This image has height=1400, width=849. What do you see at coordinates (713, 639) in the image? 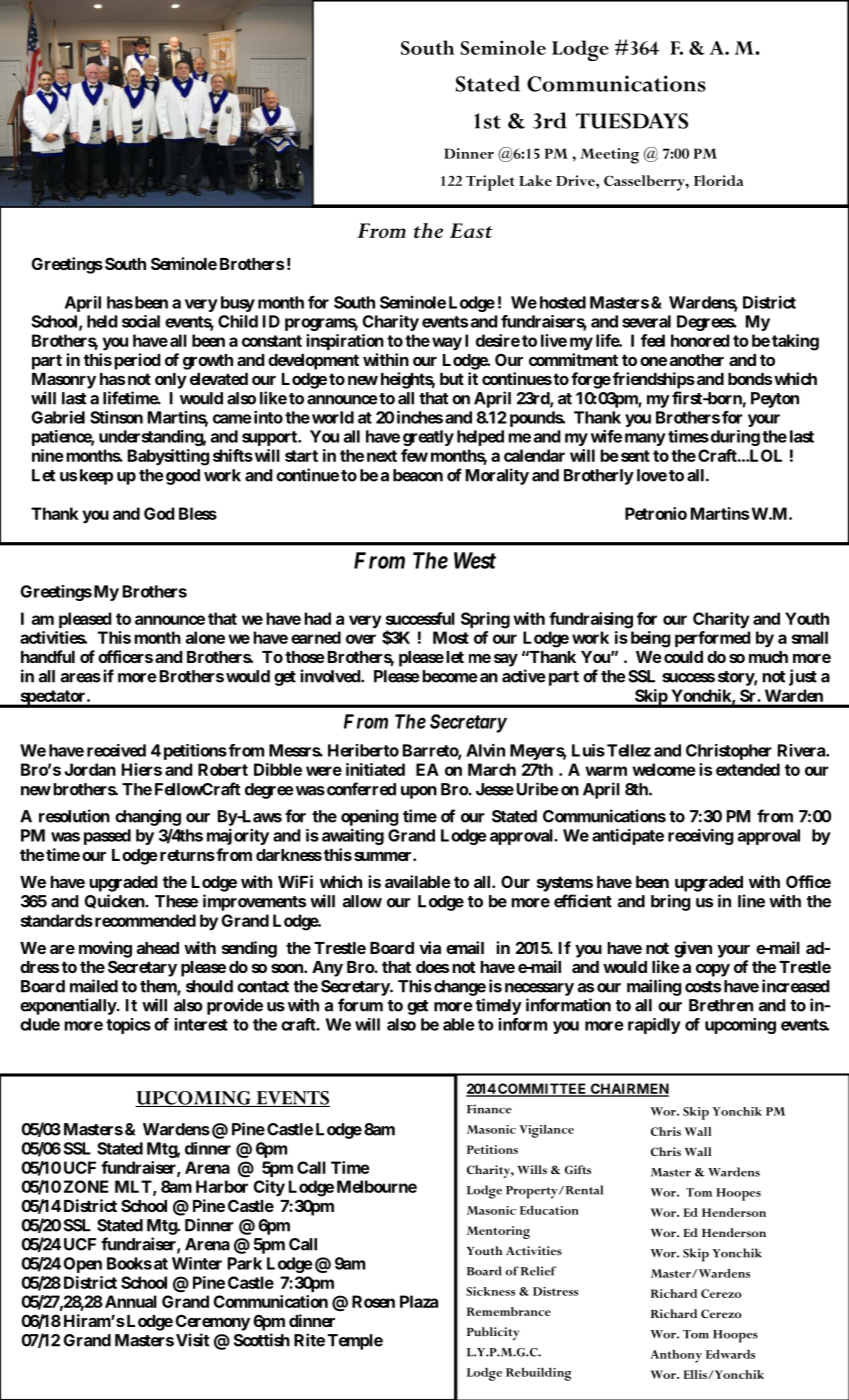
I see `performed` at bounding box center [713, 639].
